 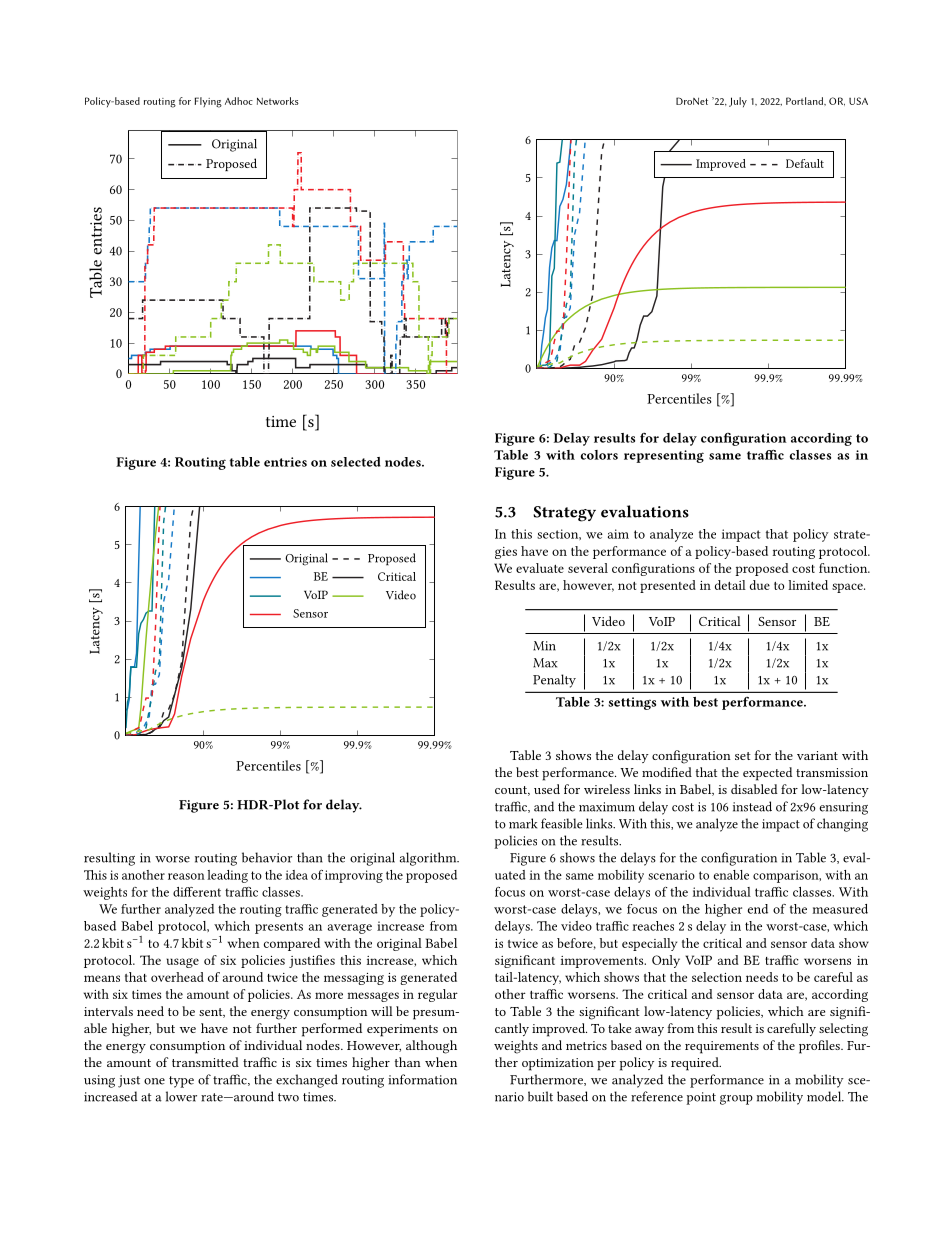 What do you see at coordinates (618, 534) in the screenshot?
I see `aim` at bounding box center [618, 534].
